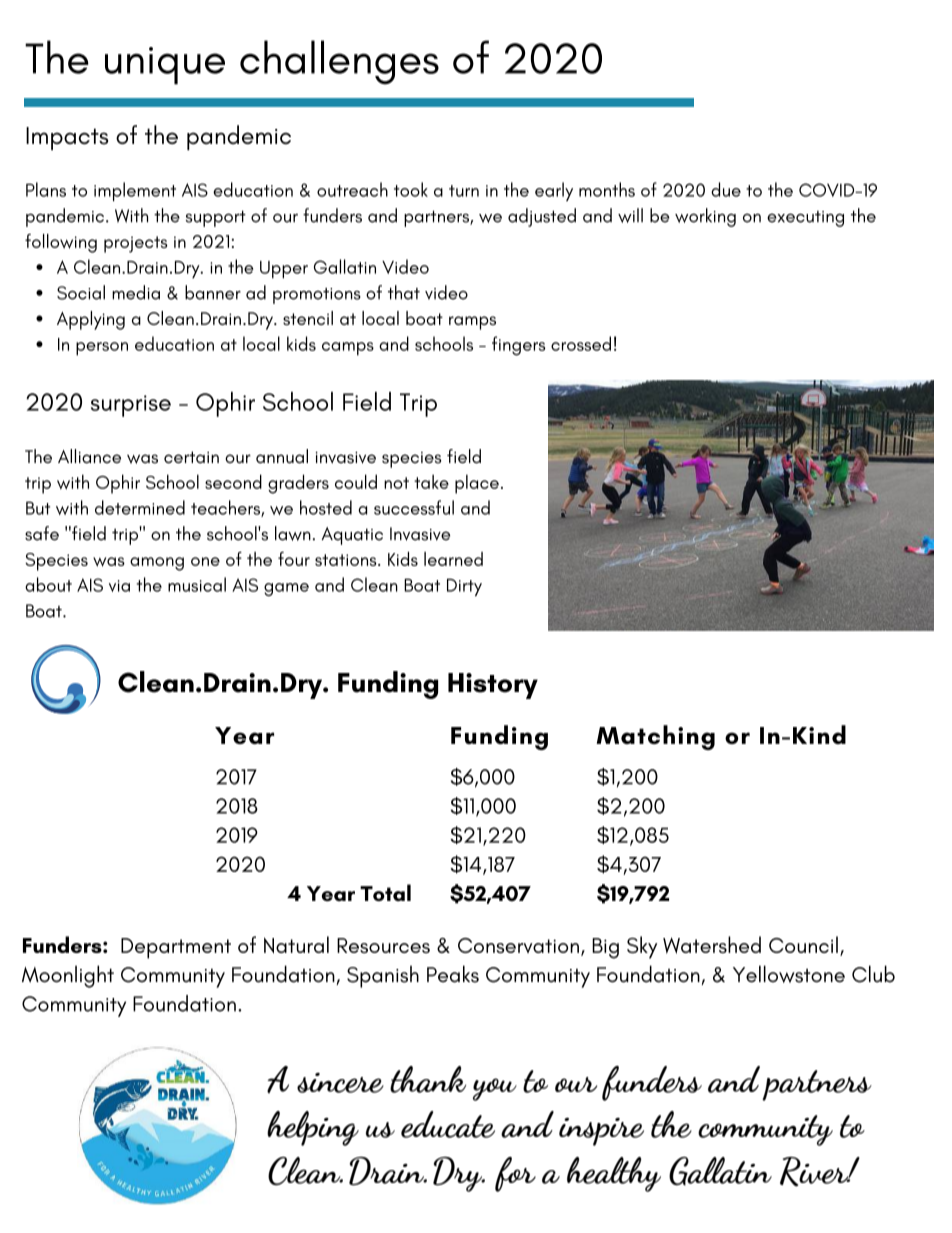  What do you see at coordinates (464, 587) in the screenshot?
I see `Dirty` at bounding box center [464, 587].
